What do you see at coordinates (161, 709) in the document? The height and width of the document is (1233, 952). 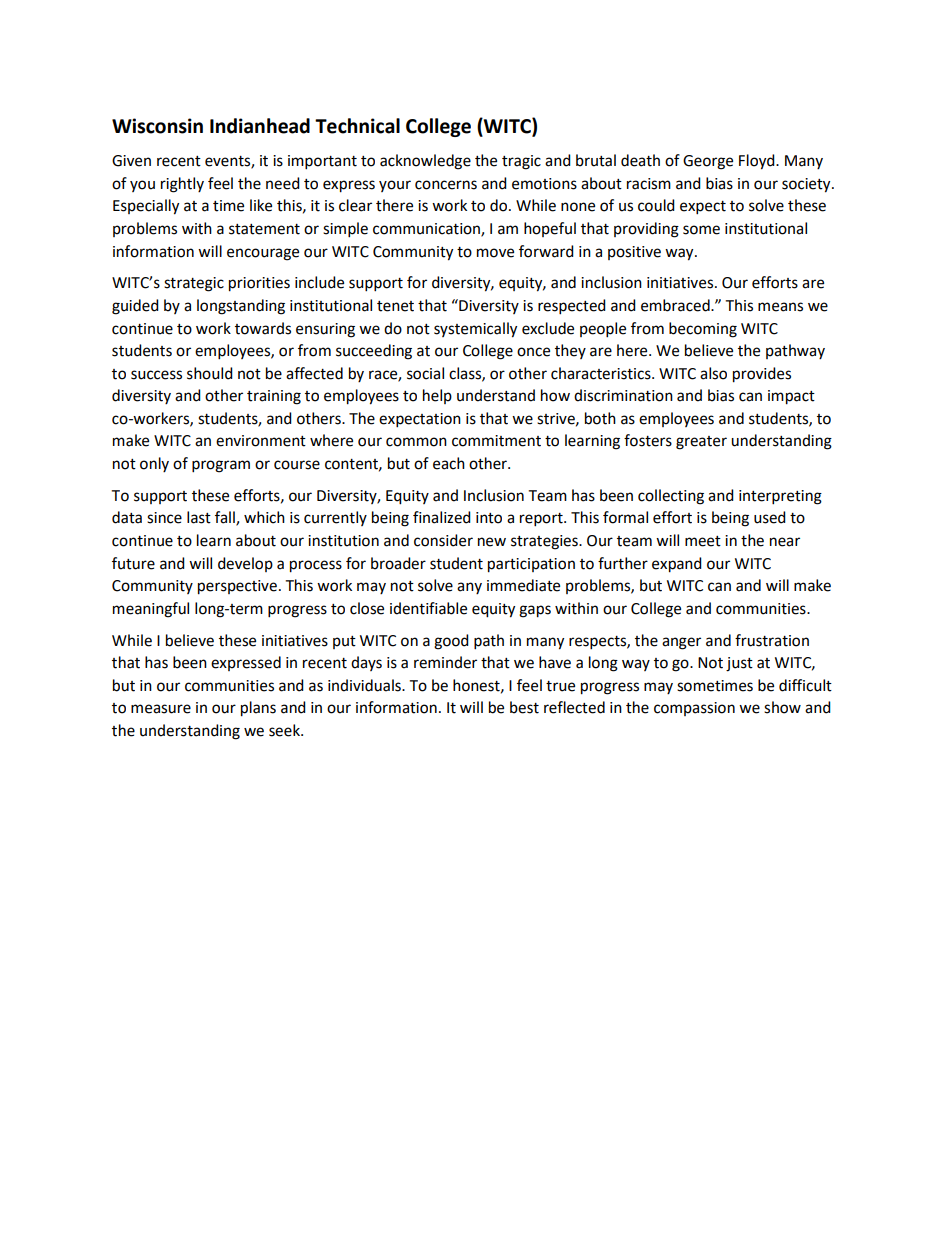 I see `measure` at bounding box center [161, 709].
